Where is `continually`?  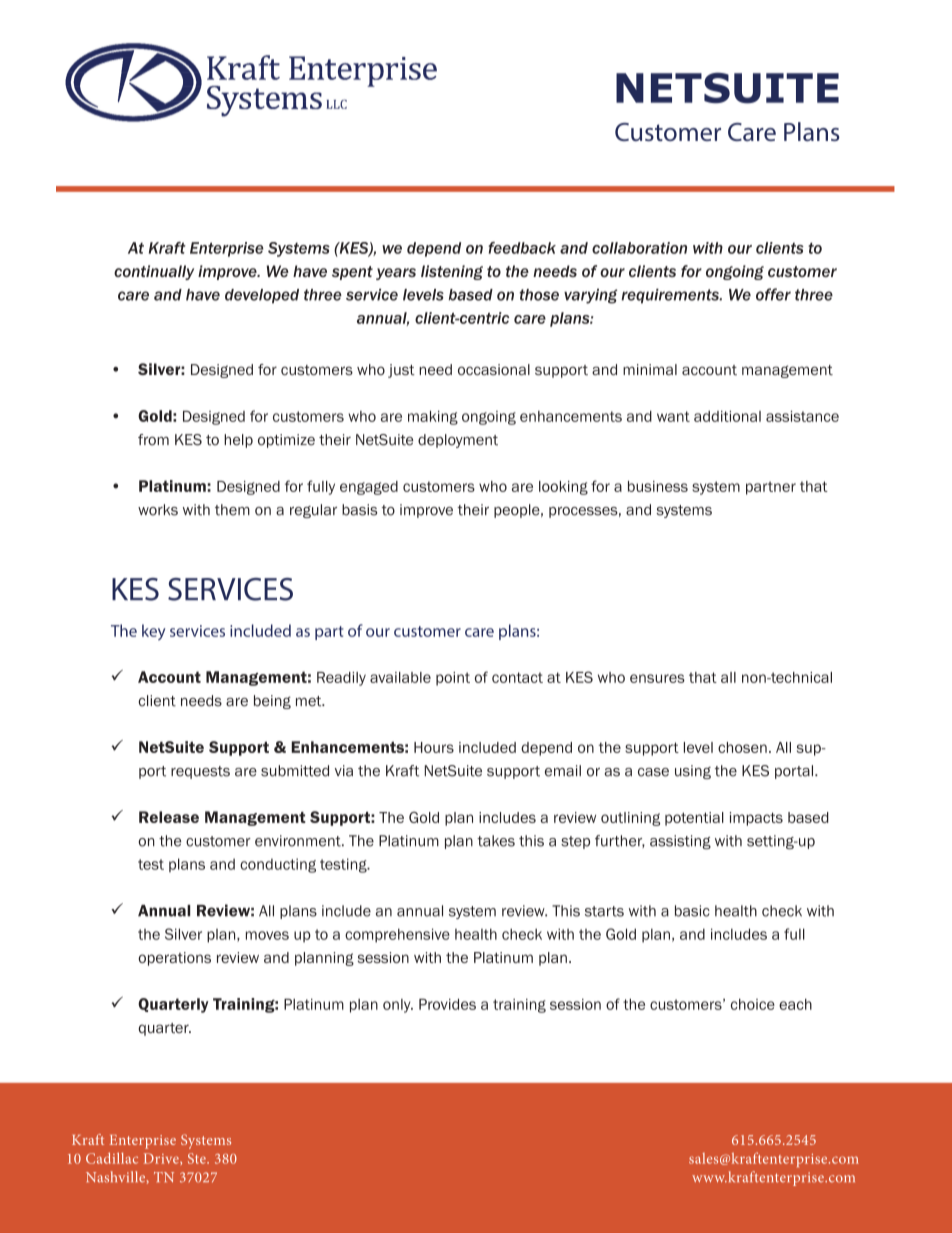 continually is located at coordinates (154, 272).
